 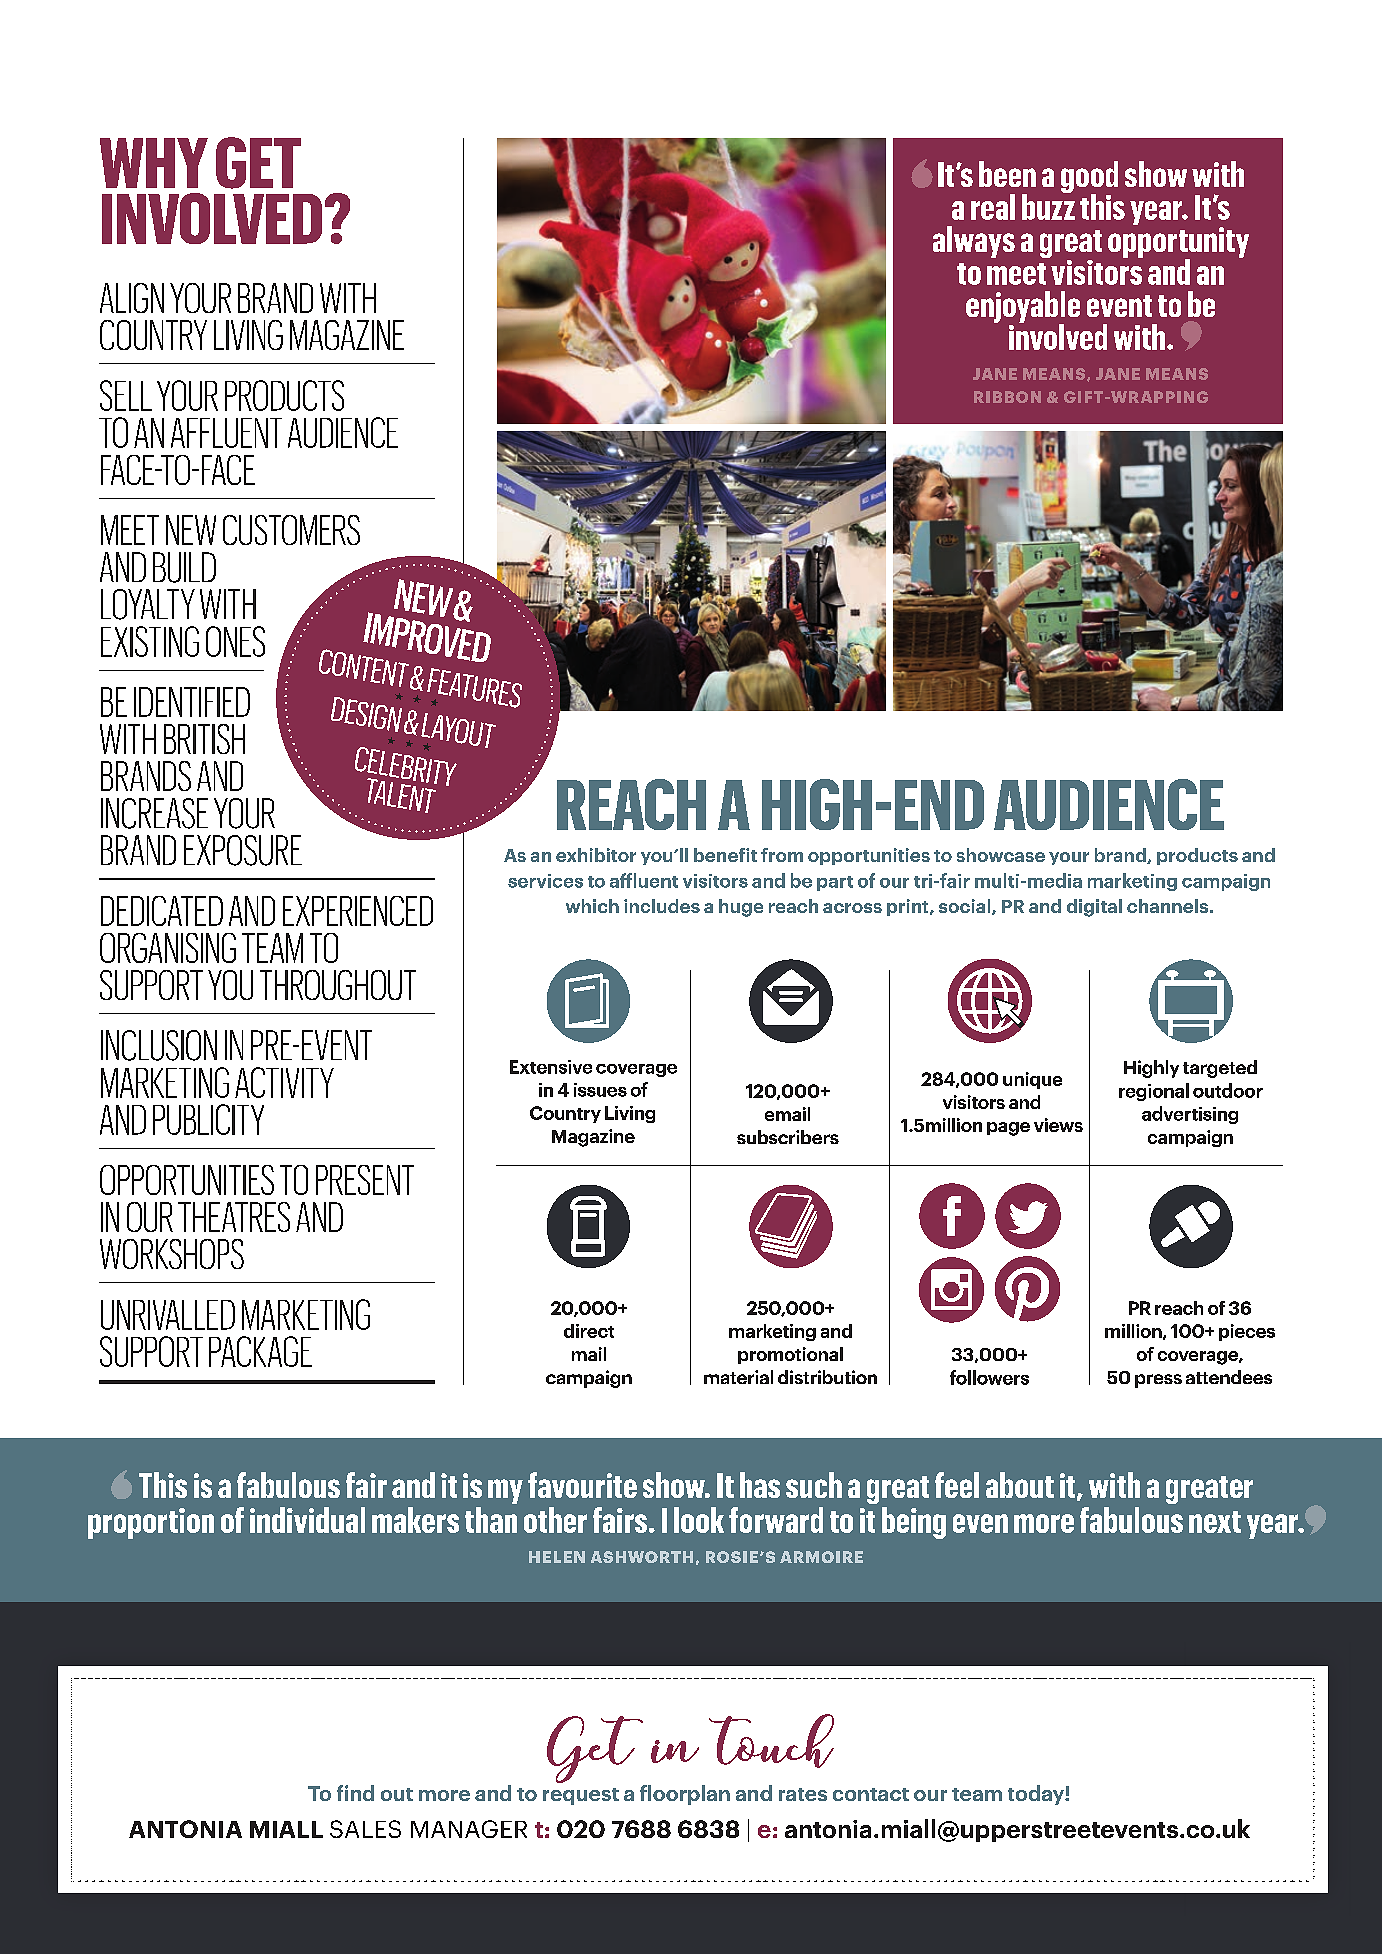 I want to click on digital, so click(x=1094, y=908).
